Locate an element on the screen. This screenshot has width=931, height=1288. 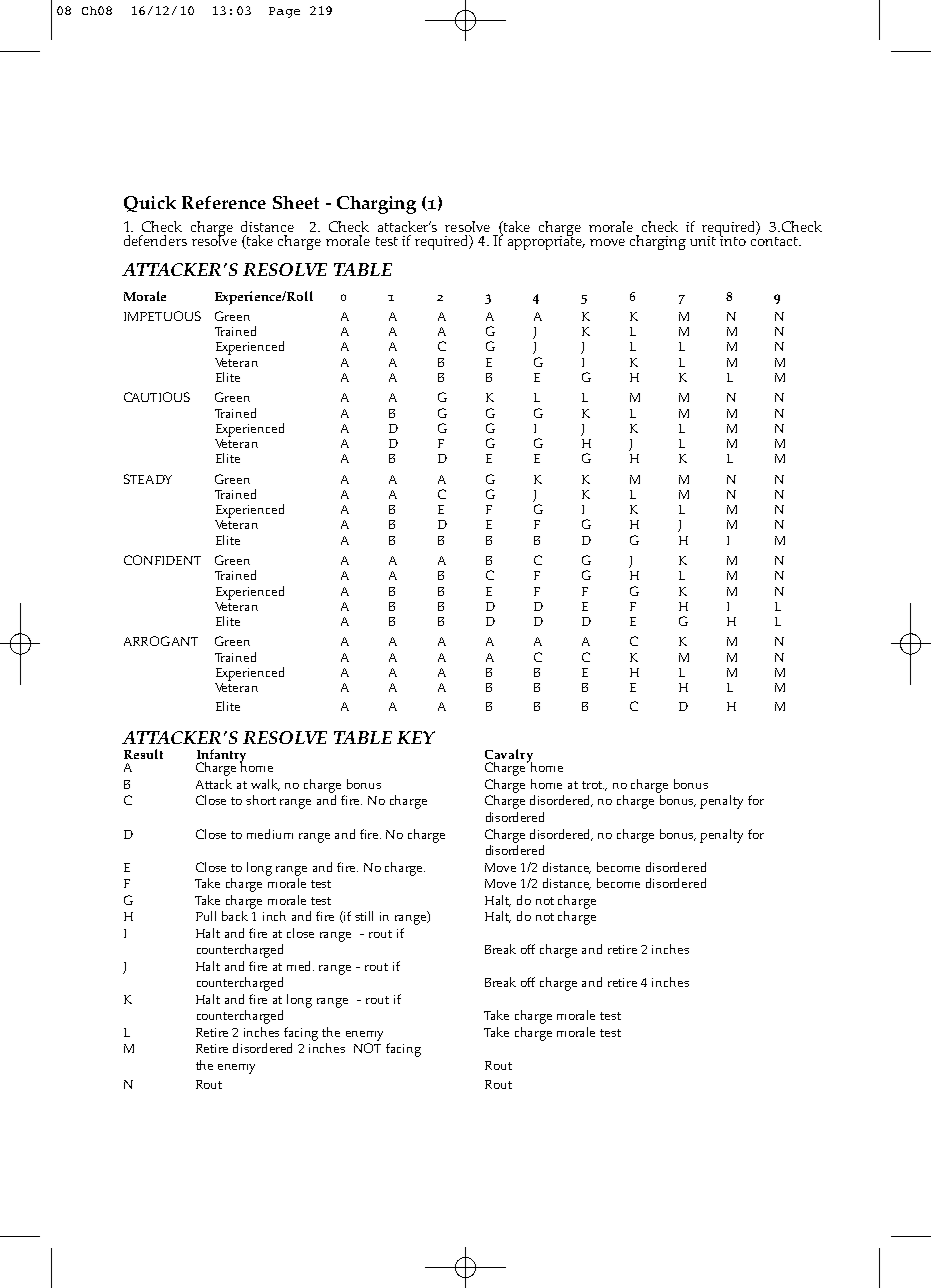
CAUTIOUS is located at coordinates (157, 397).
